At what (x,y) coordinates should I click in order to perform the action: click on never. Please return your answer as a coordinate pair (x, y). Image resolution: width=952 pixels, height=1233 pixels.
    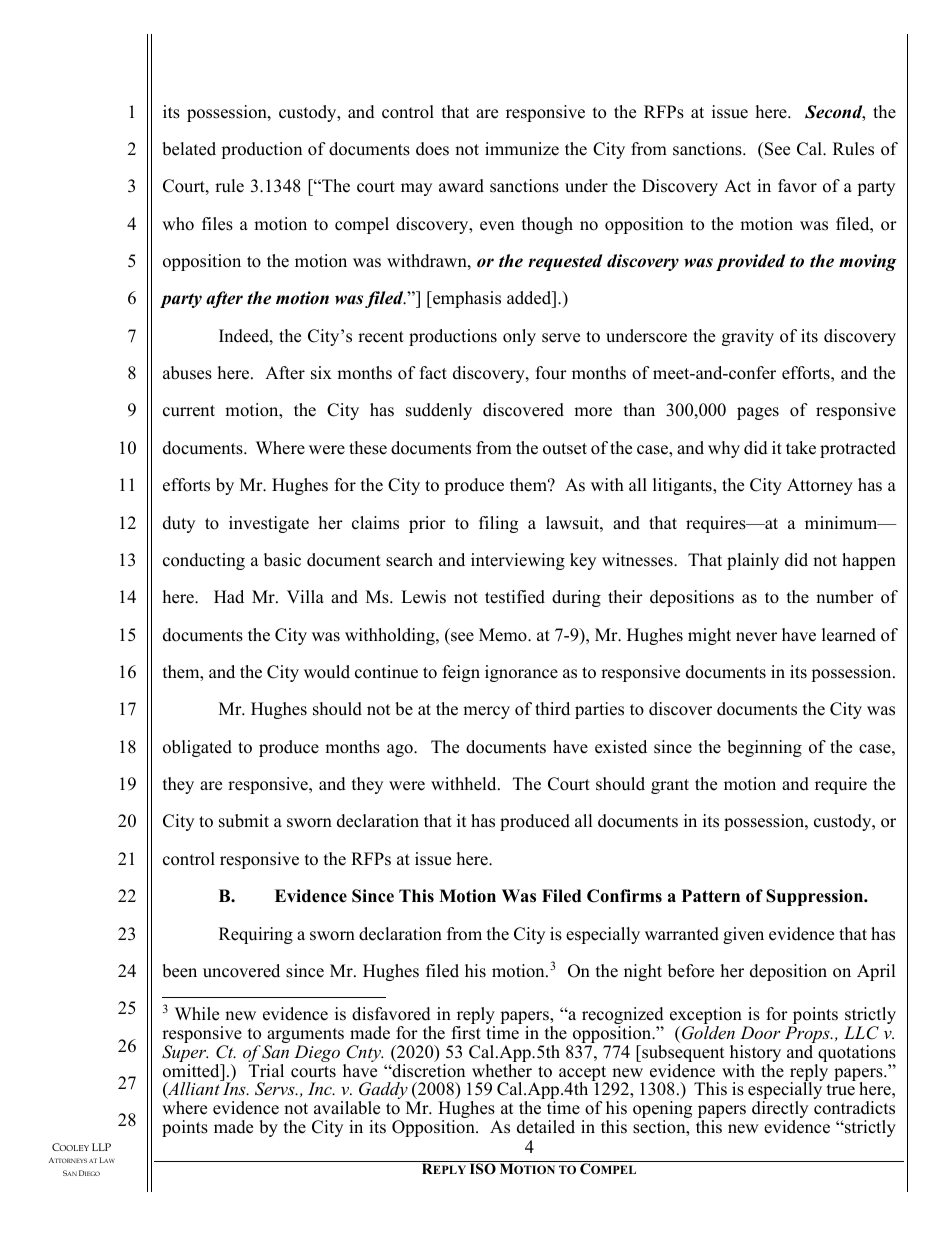
    Looking at the image, I should click on (756, 637).
